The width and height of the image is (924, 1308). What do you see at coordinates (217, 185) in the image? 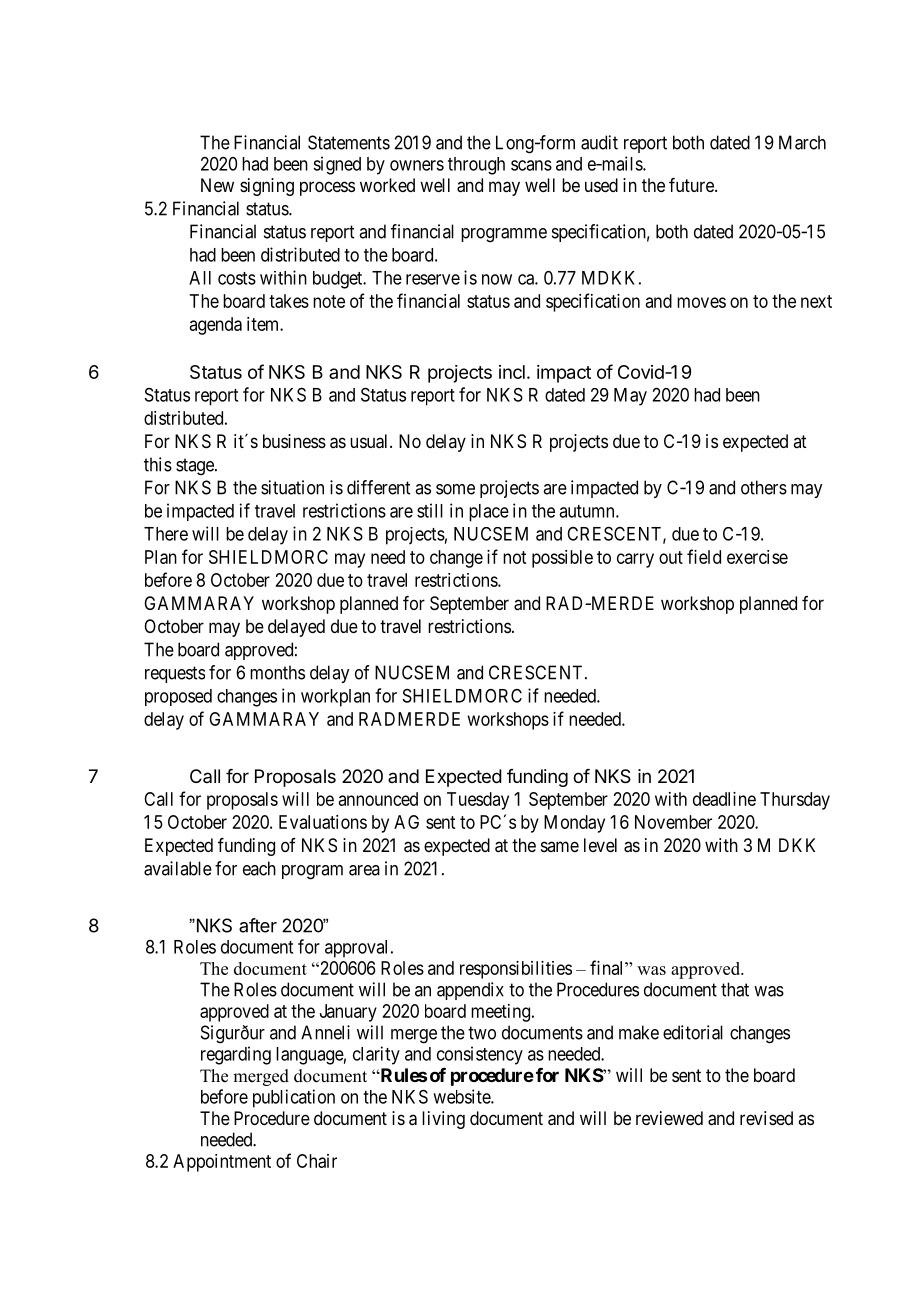
I see `New` at bounding box center [217, 185].
